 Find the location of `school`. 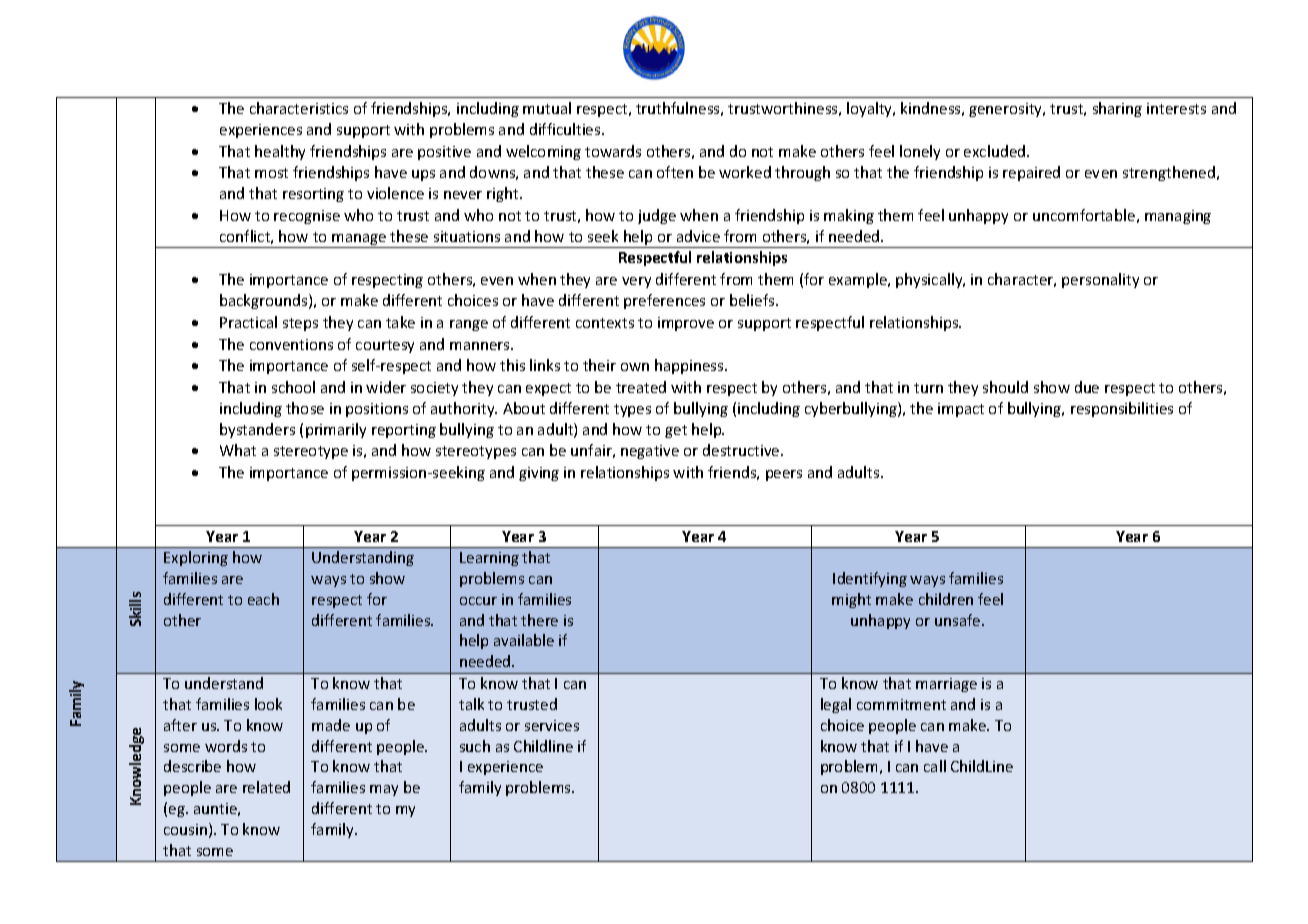

school is located at coordinates (293, 387).
